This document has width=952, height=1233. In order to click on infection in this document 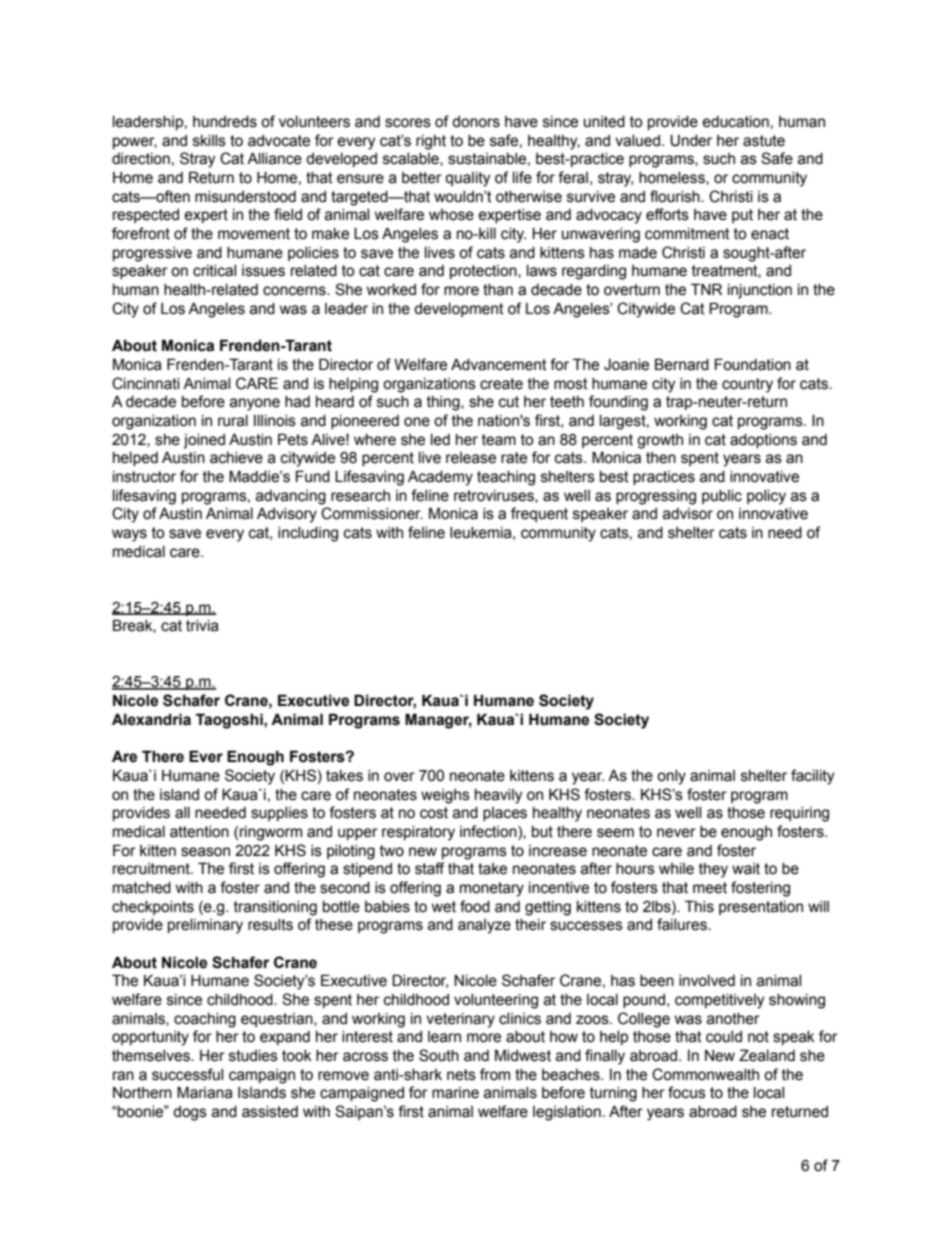, I will do `click(489, 832)`.
